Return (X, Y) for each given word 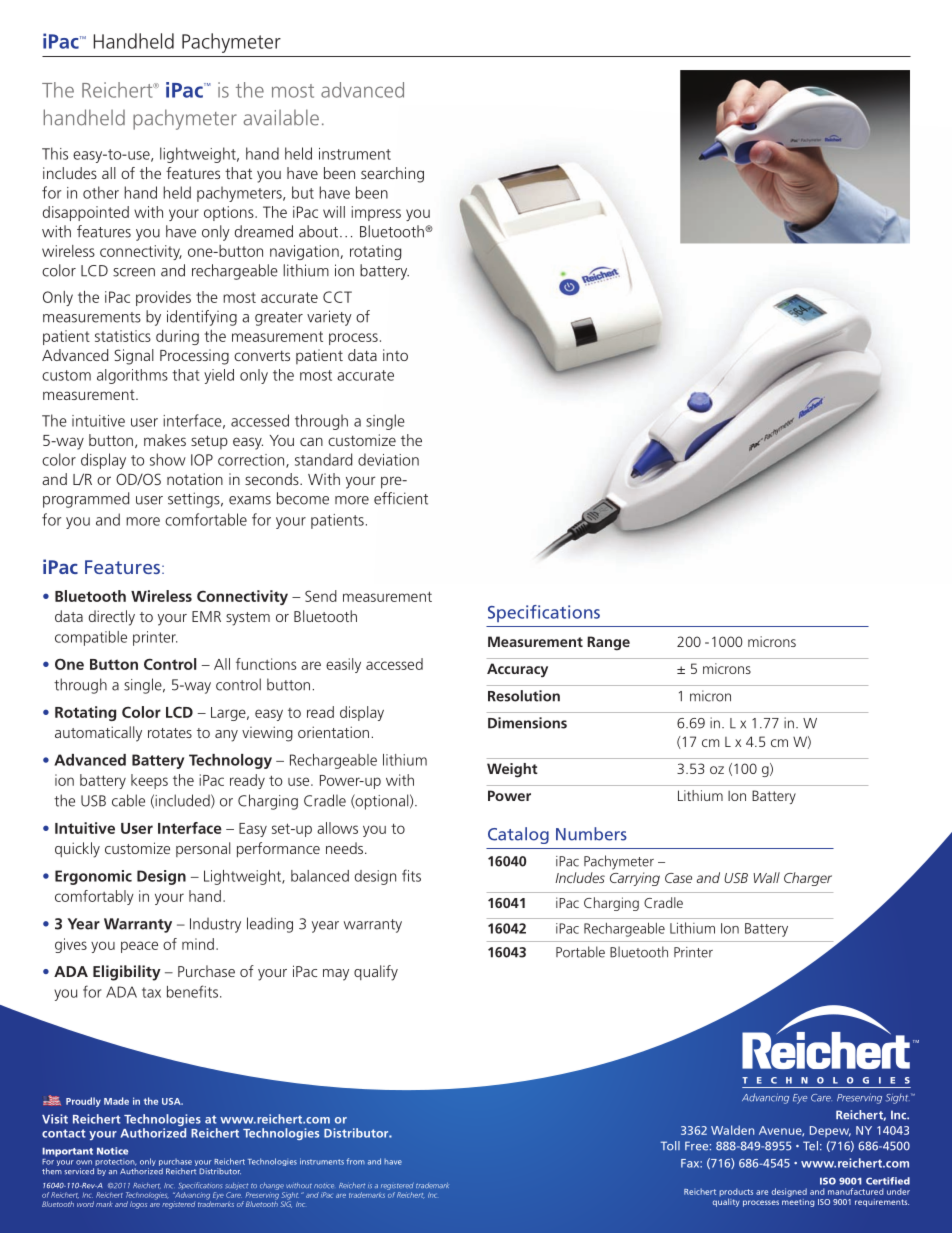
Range (608, 643)
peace (139, 947)
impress (376, 213)
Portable (580, 952)
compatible (91, 638)
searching (392, 175)
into (395, 355)
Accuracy (517, 670)
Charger (808, 879)
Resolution (524, 696)
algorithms (132, 376)
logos (138, 1205)
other (101, 192)
